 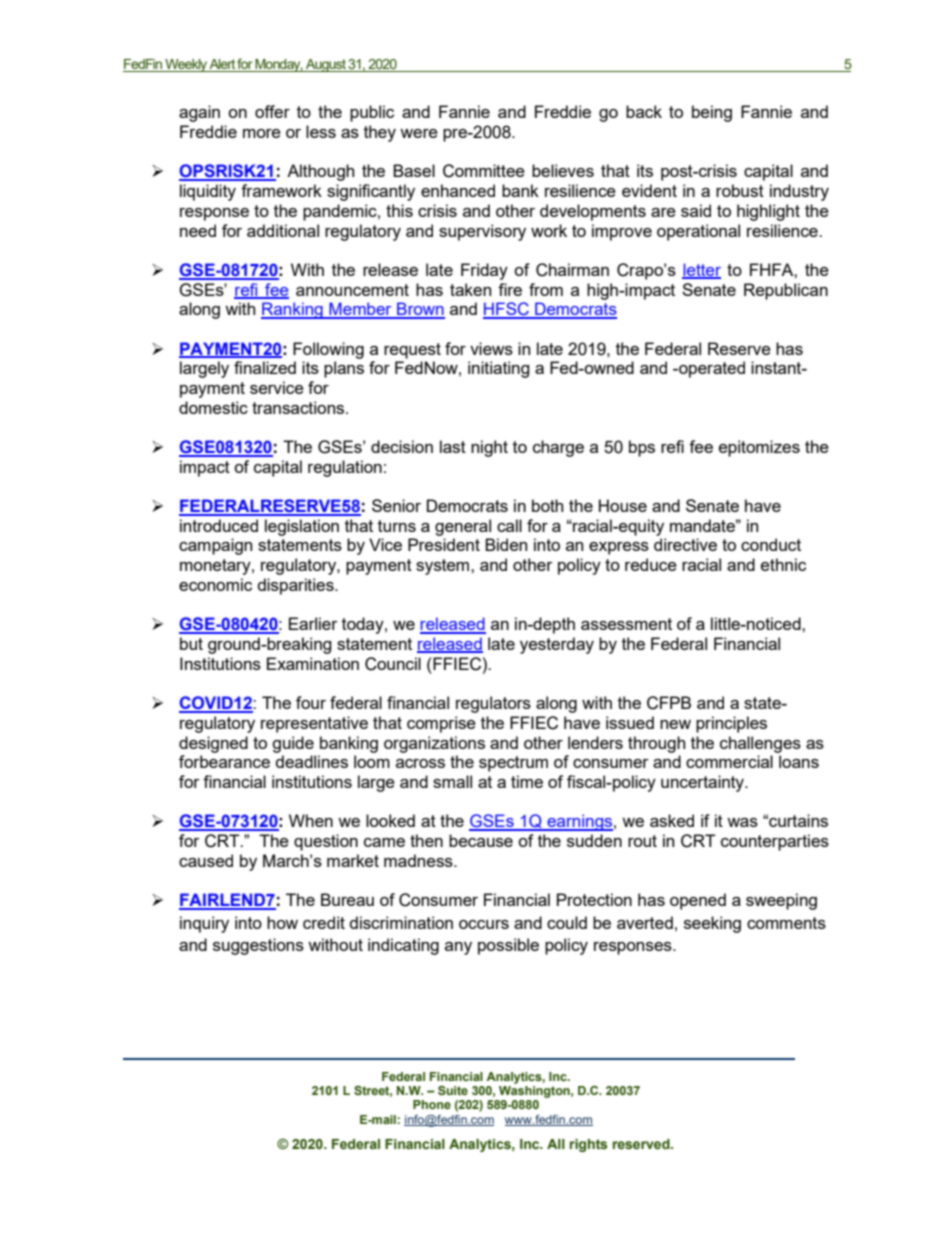 What do you see at coordinates (712, 113) in the document?
I see `being` at bounding box center [712, 113].
